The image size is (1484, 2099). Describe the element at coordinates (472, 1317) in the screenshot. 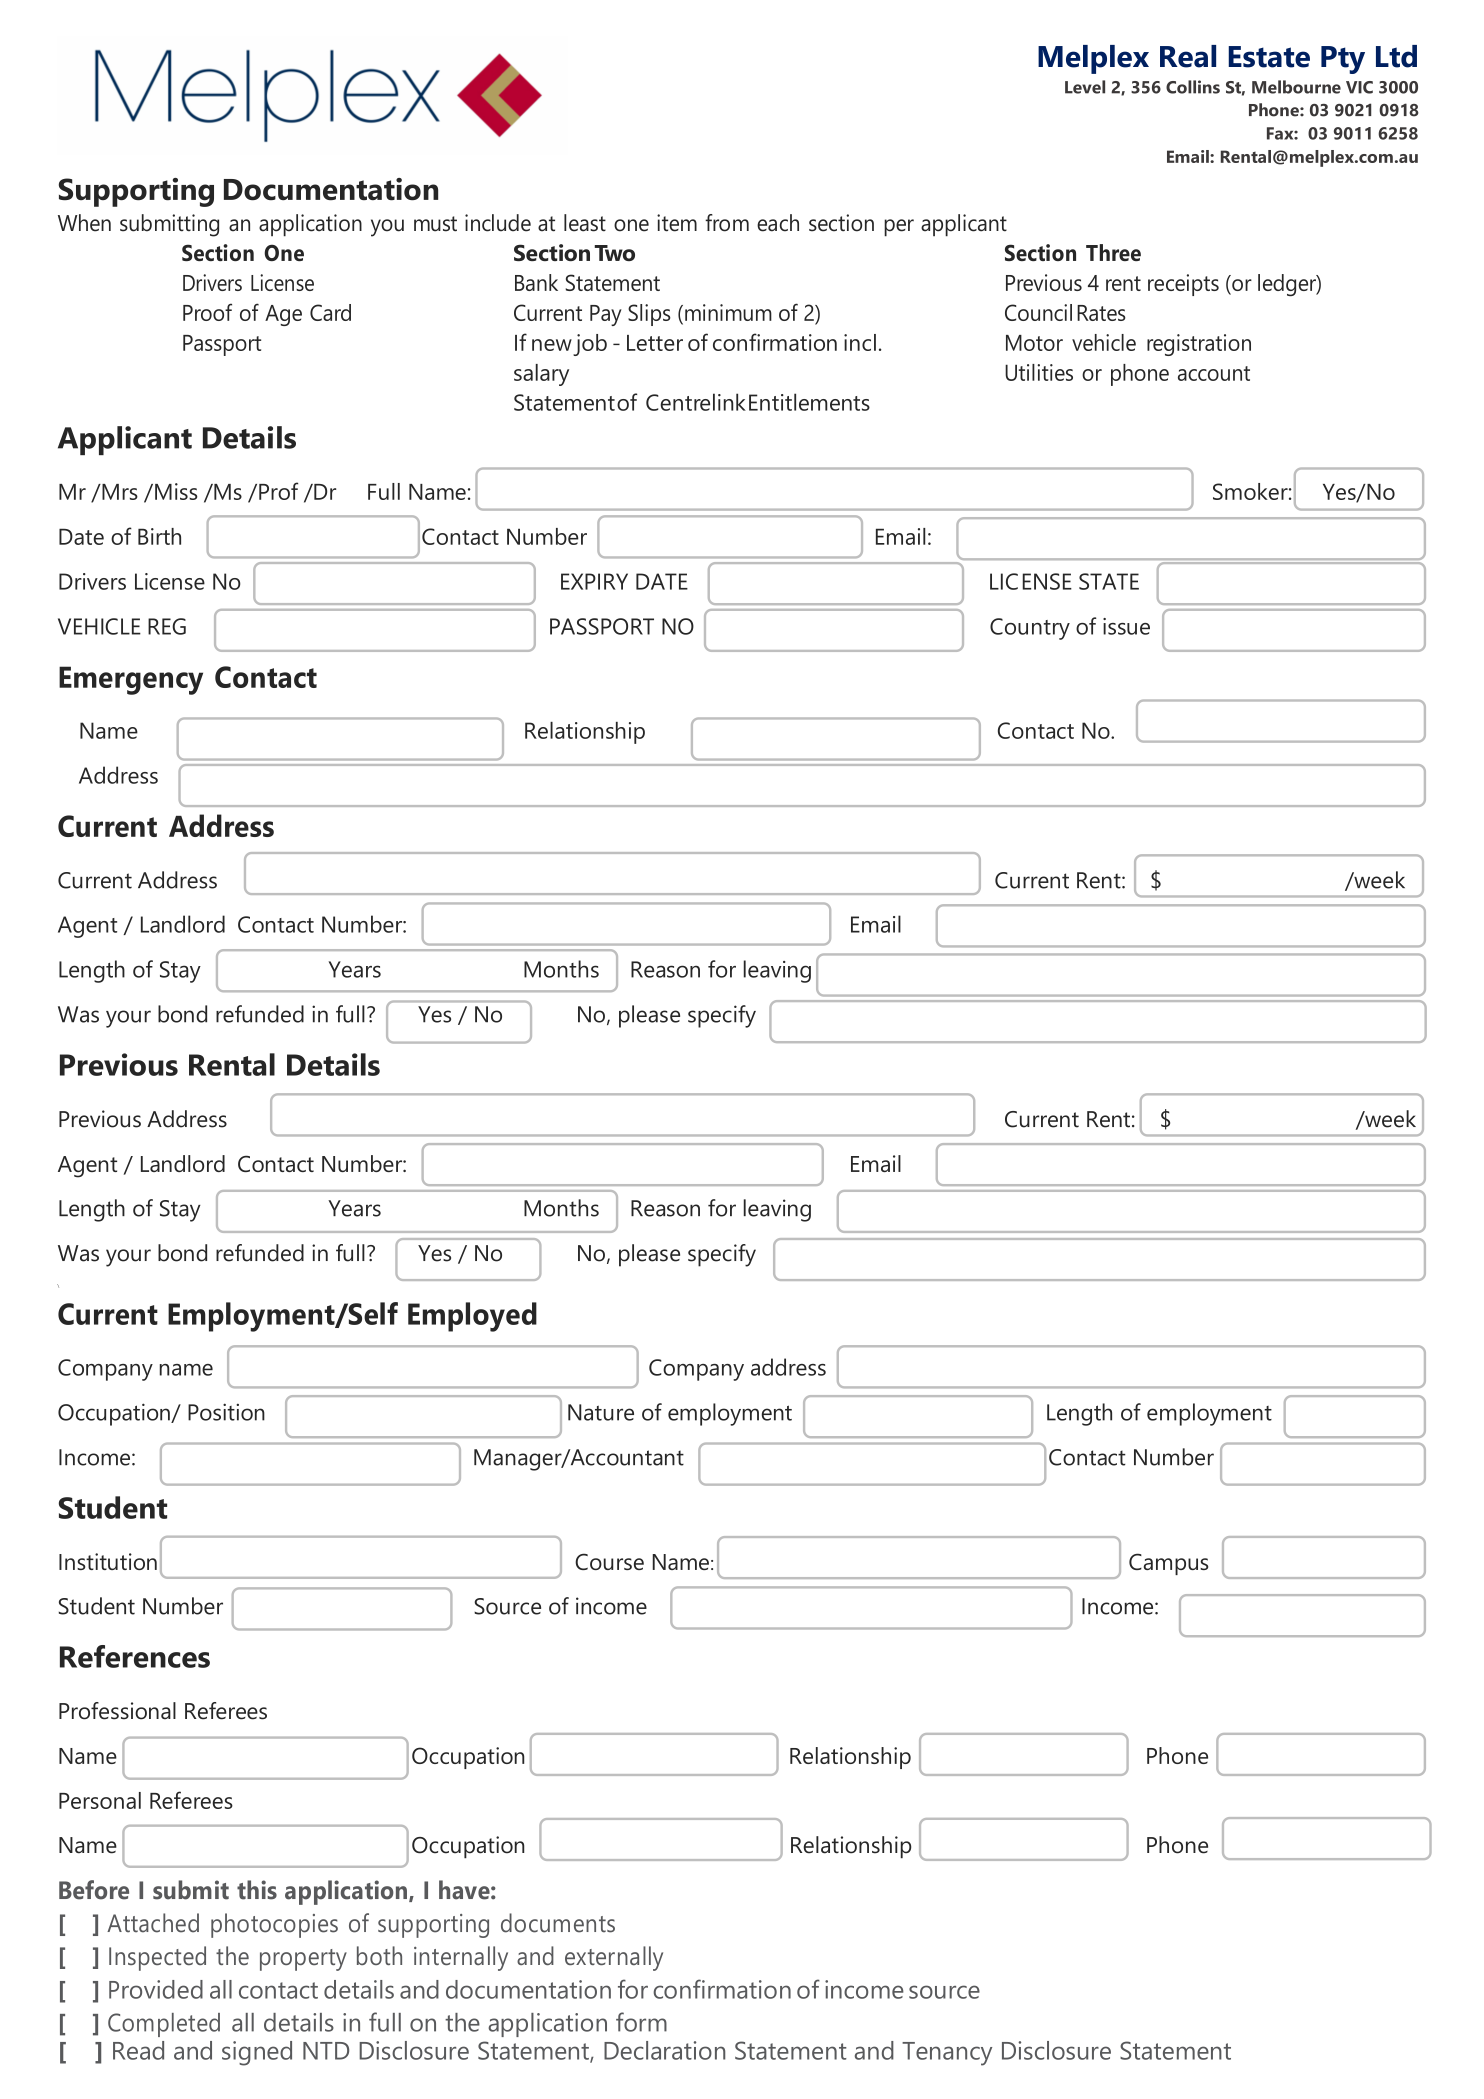

I see `Employed` at that location.
